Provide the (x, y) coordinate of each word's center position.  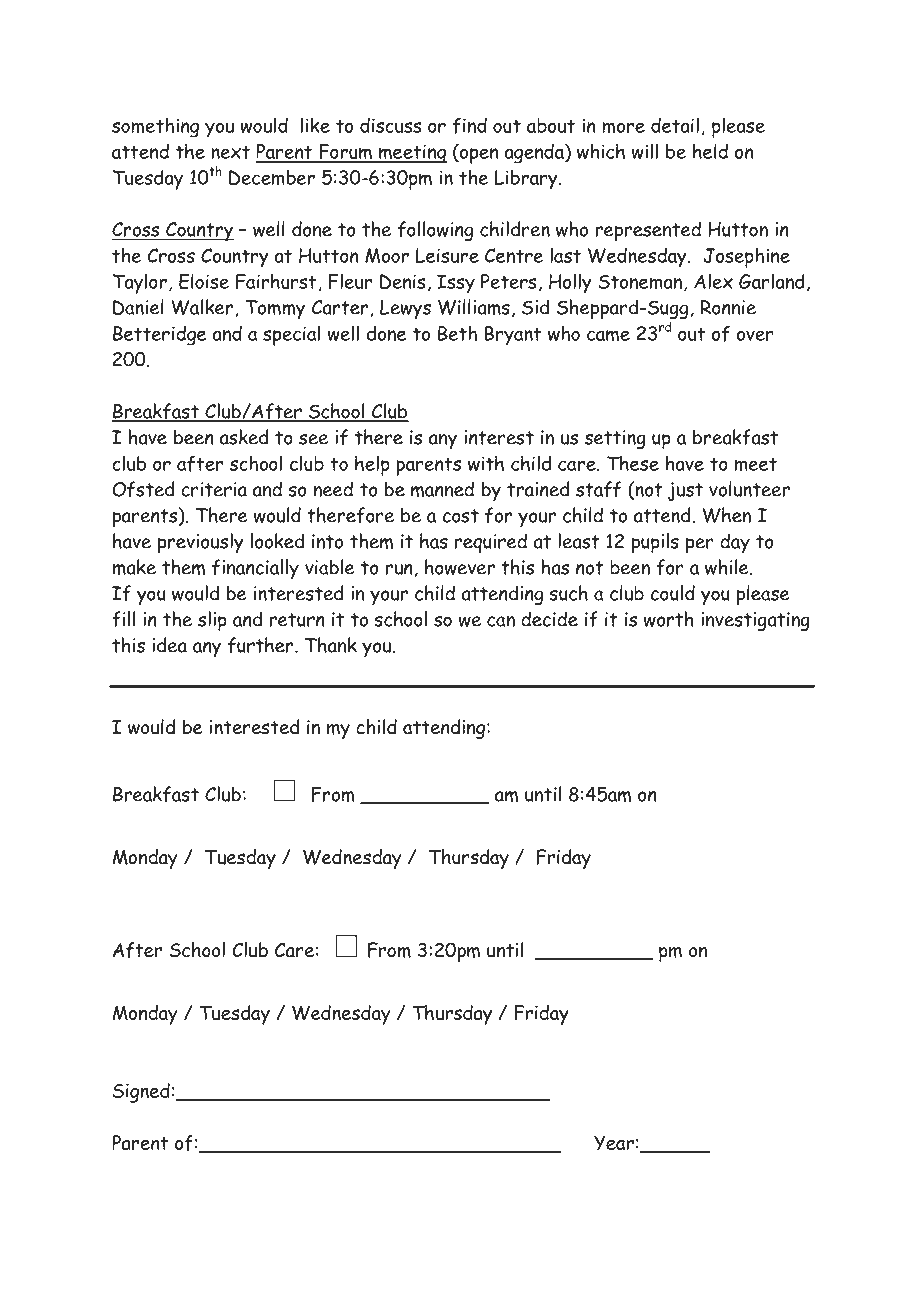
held (710, 151)
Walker (203, 308)
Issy (456, 284)
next (230, 152)
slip (212, 621)
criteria (214, 489)
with (486, 463)
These (633, 463)
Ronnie (728, 307)
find (469, 125)
